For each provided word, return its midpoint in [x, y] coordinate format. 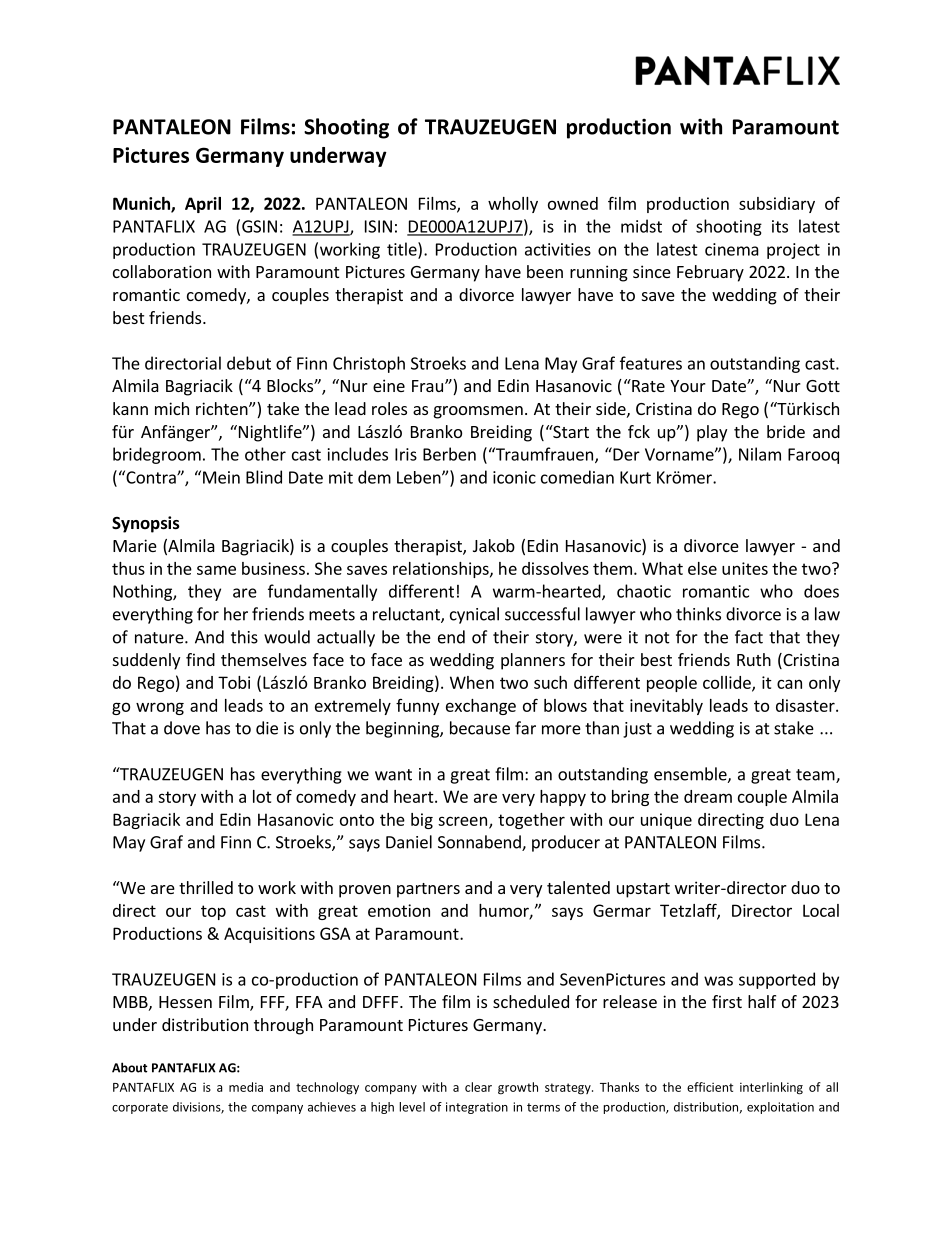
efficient [710, 1087]
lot [262, 796]
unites [745, 568]
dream [708, 796]
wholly [513, 205]
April [203, 205]
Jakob [494, 545]
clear [478, 1087]
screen [462, 821]
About [130, 1067]
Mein [221, 477]
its [780, 226]
